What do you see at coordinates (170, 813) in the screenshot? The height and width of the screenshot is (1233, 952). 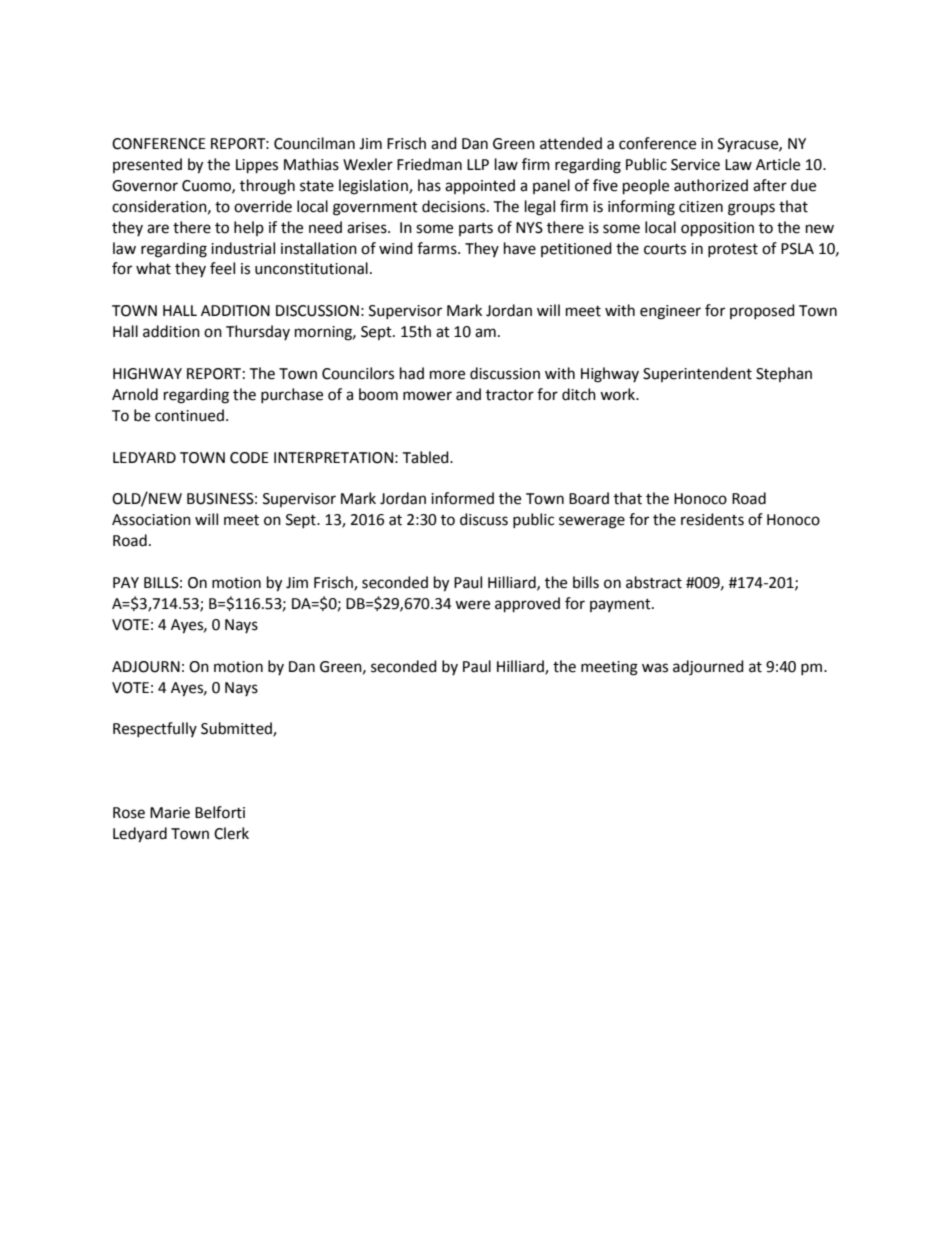 I see `Marie` at bounding box center [170, 813].
